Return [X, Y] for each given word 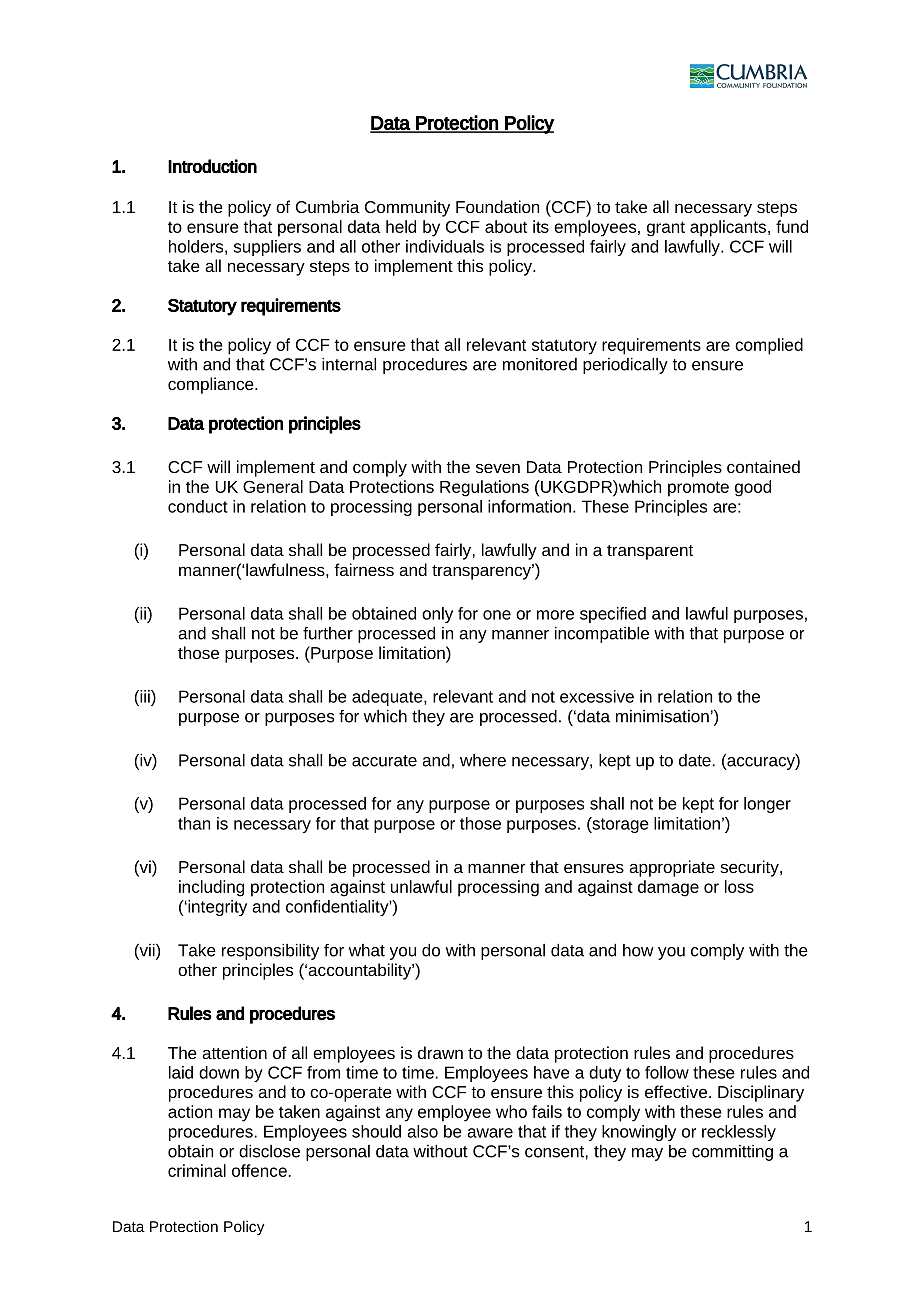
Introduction [212, 166]
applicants [729, 228]
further [328, 633]
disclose [269, 1151]
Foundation [497, 206]
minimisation [662, 716]
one [497, 615]
